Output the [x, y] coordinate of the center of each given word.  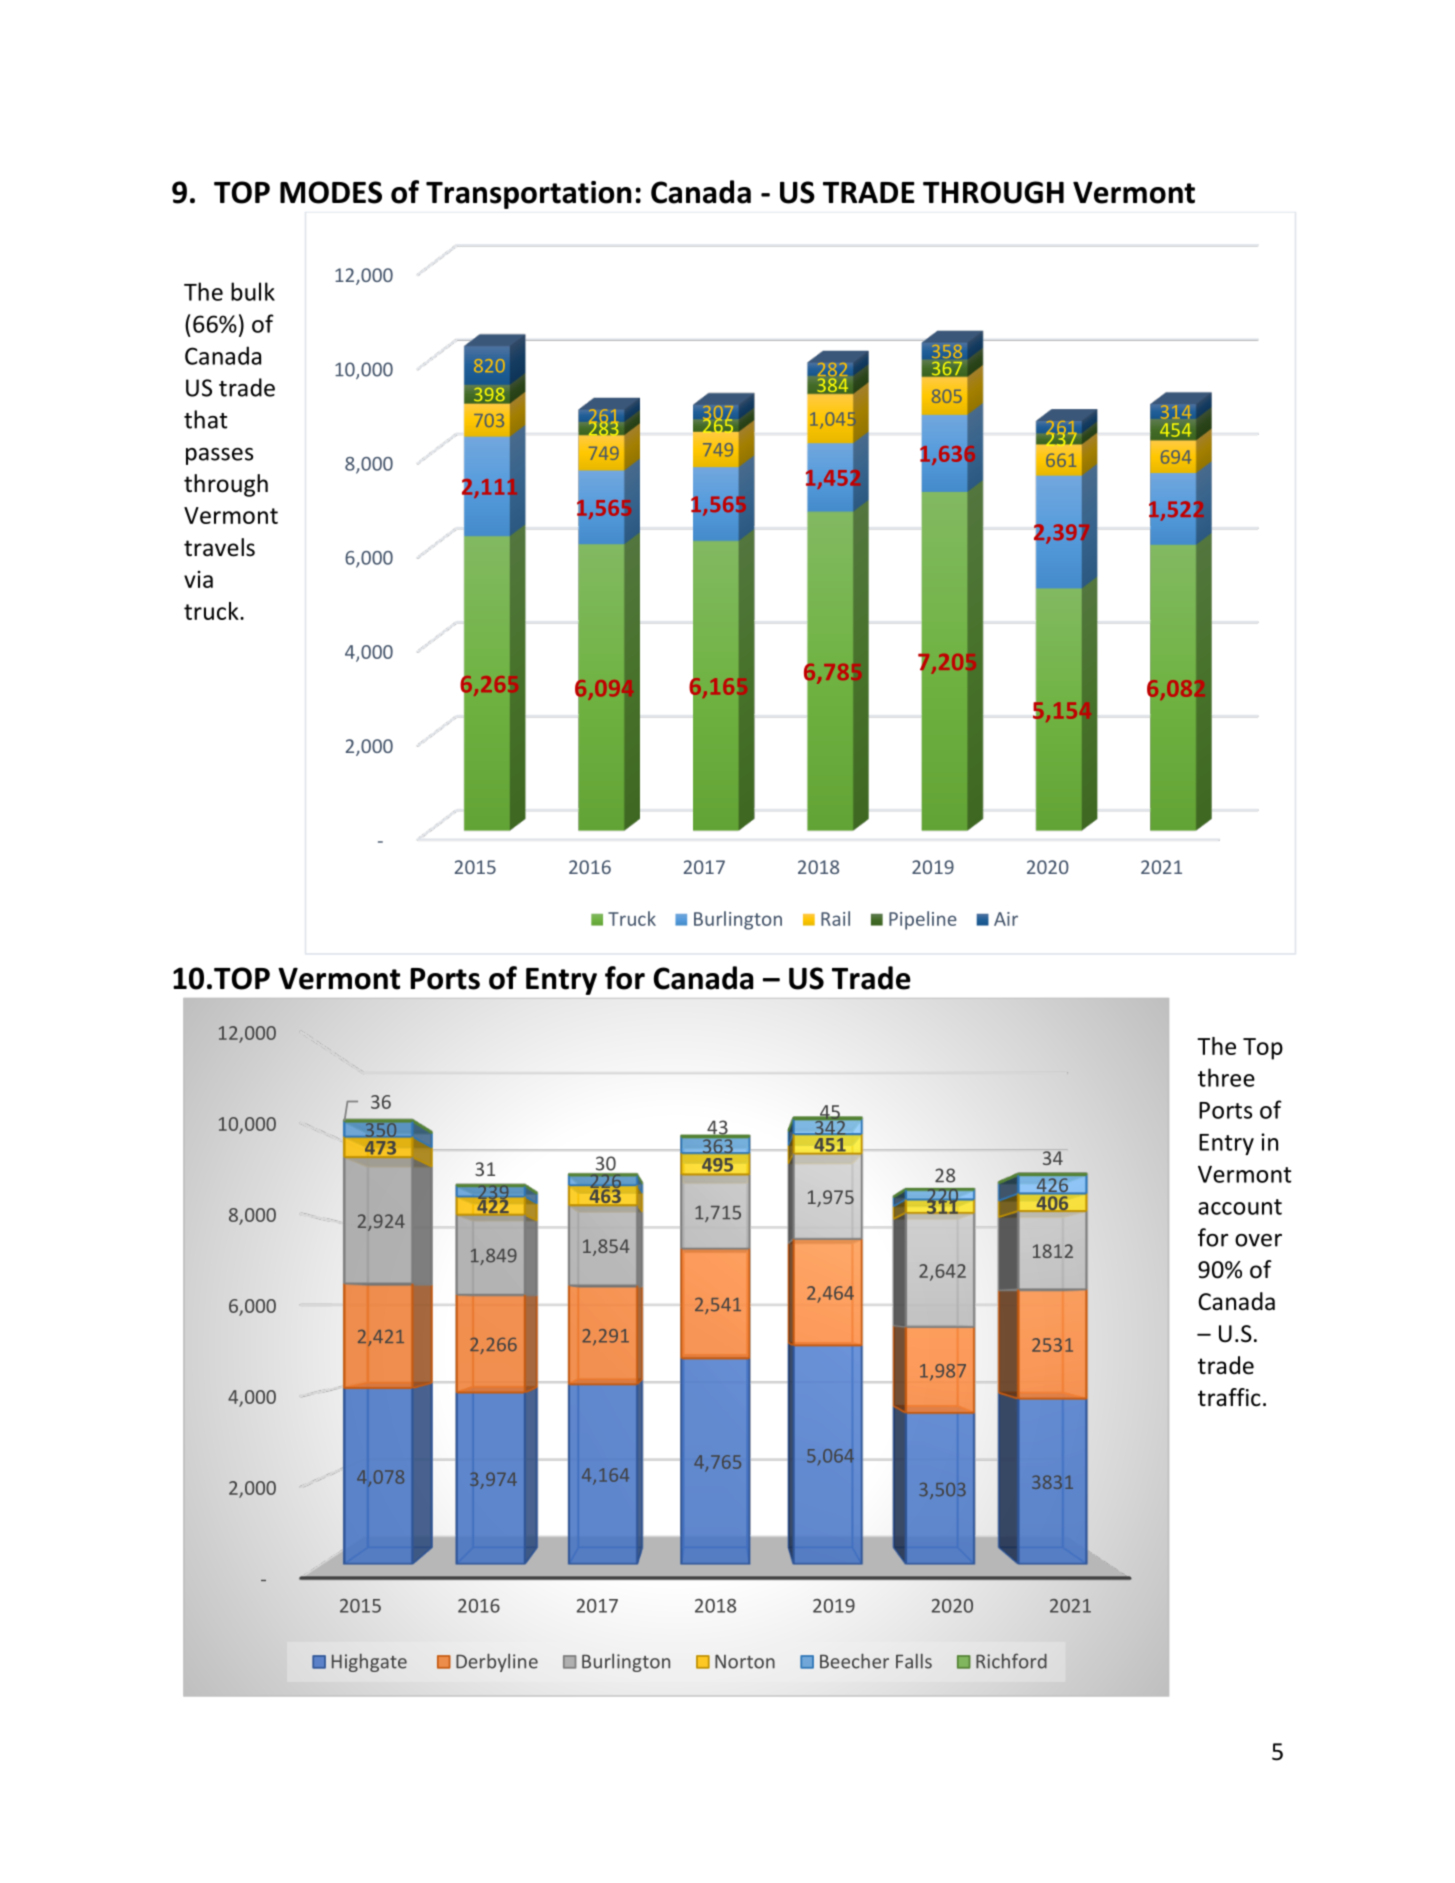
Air [1006, 919]
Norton [745, 1662]
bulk [253, 291]
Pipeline [923, 920]
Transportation [528, 195]
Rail [835, 918]
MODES [331, 192]
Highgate [369, 1663]
